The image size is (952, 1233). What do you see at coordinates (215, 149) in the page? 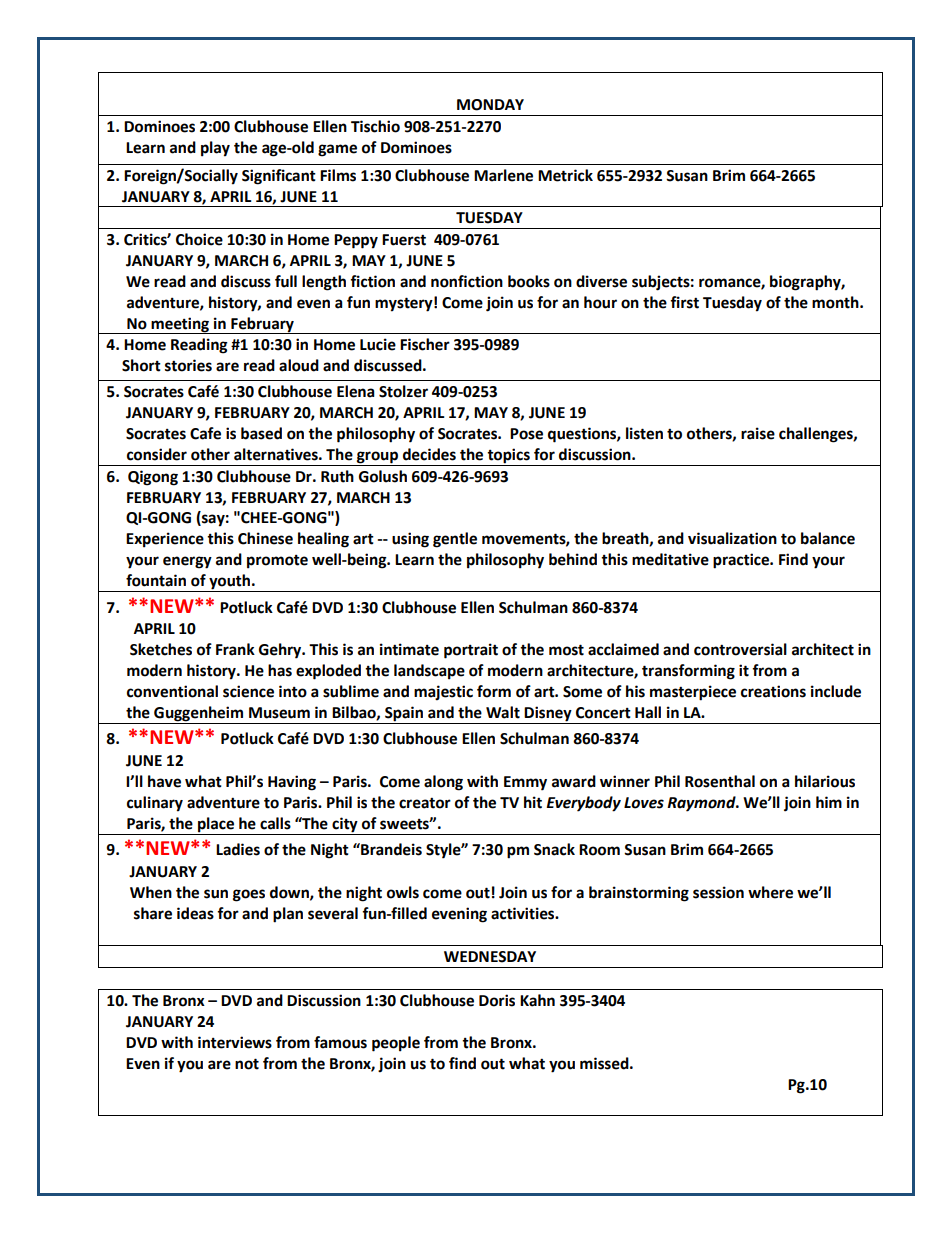
I see `play` at bounding box center [215, 149].
